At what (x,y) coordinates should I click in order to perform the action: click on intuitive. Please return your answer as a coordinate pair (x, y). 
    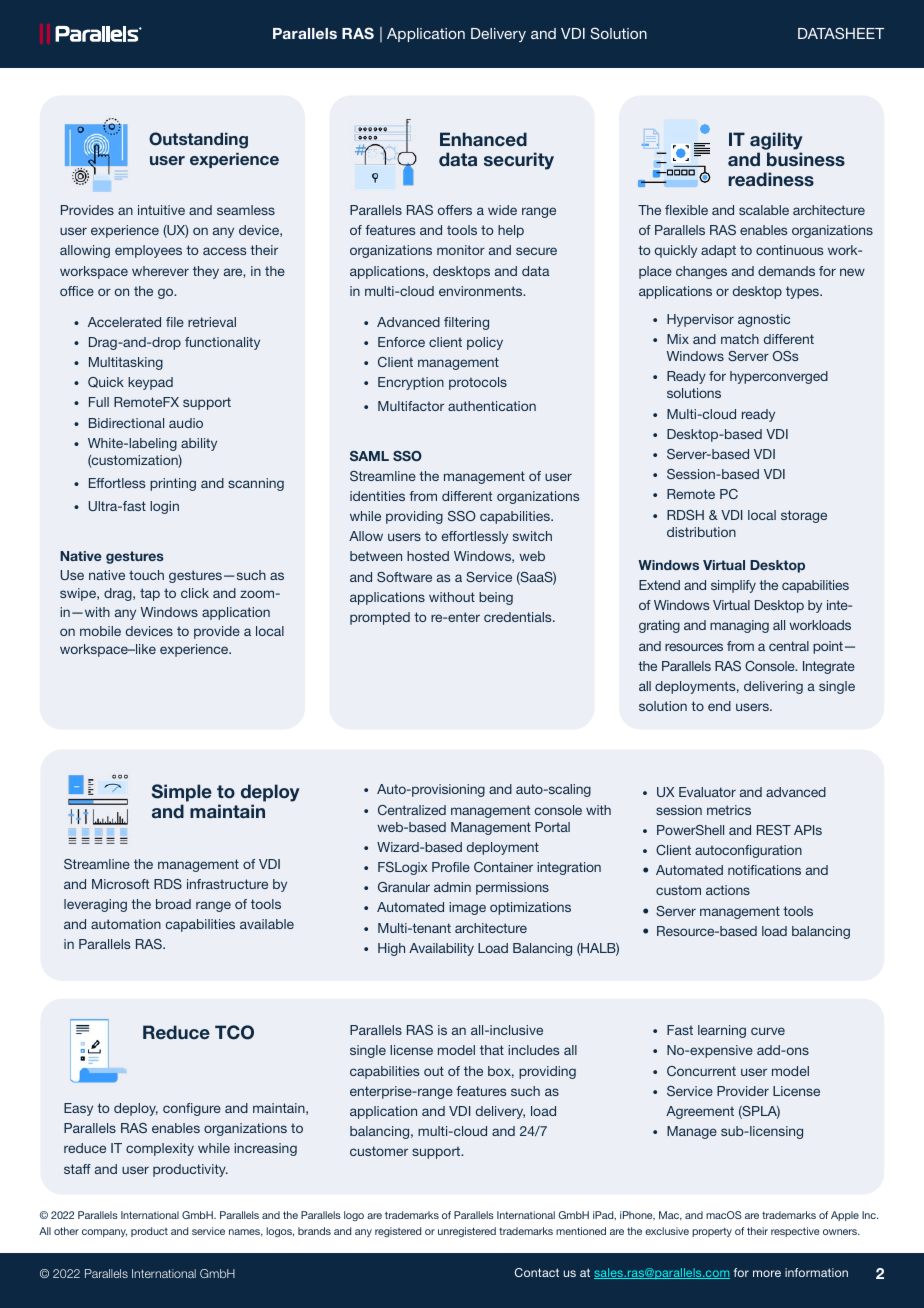
    Looking at the image, I should click on (161, 210).
